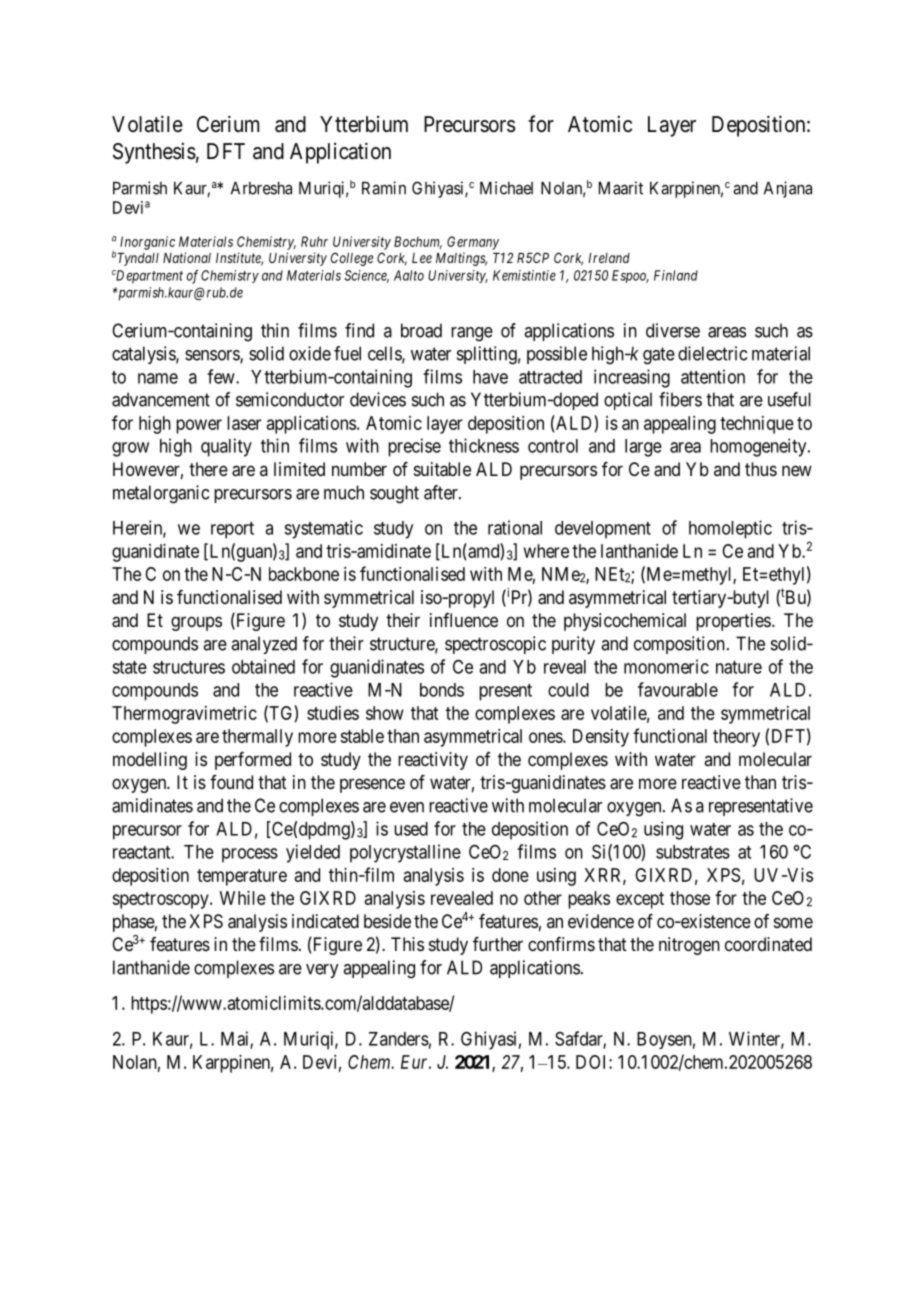 The height and width of the document is (1308, 924). I want to click on suitable, so click(442, 469).
